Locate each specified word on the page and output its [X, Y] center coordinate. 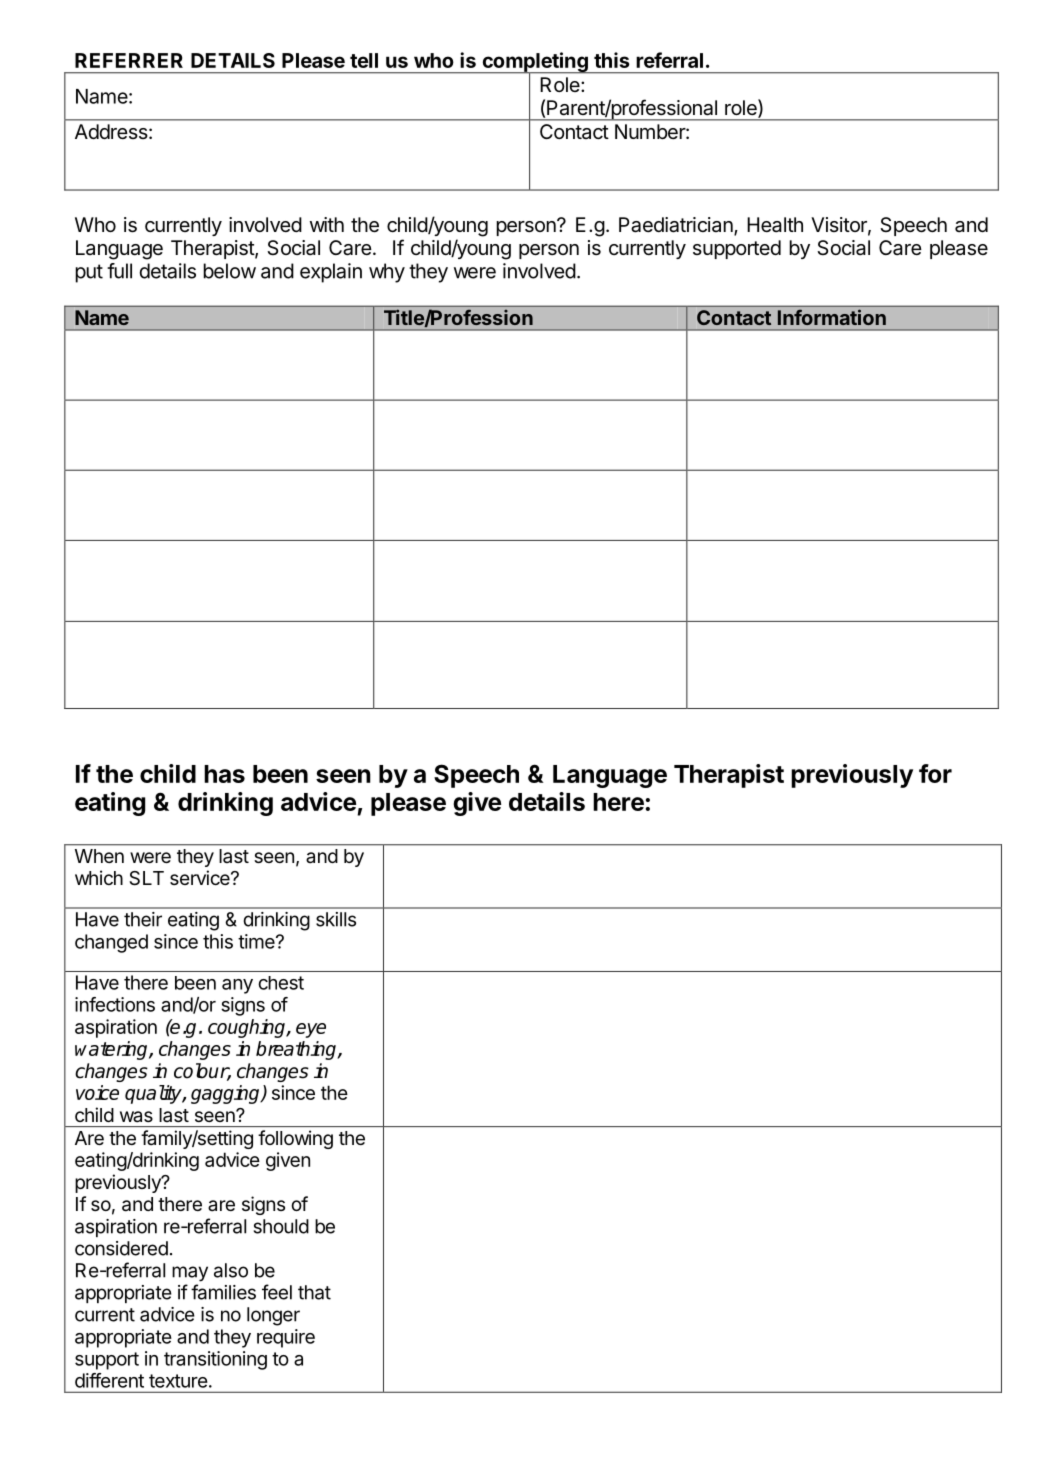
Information [832, 317]
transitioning [215, 1360]
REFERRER [129, 60]
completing [535, 63]
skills [336, 919]
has [224, 774]
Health [775, 225]
